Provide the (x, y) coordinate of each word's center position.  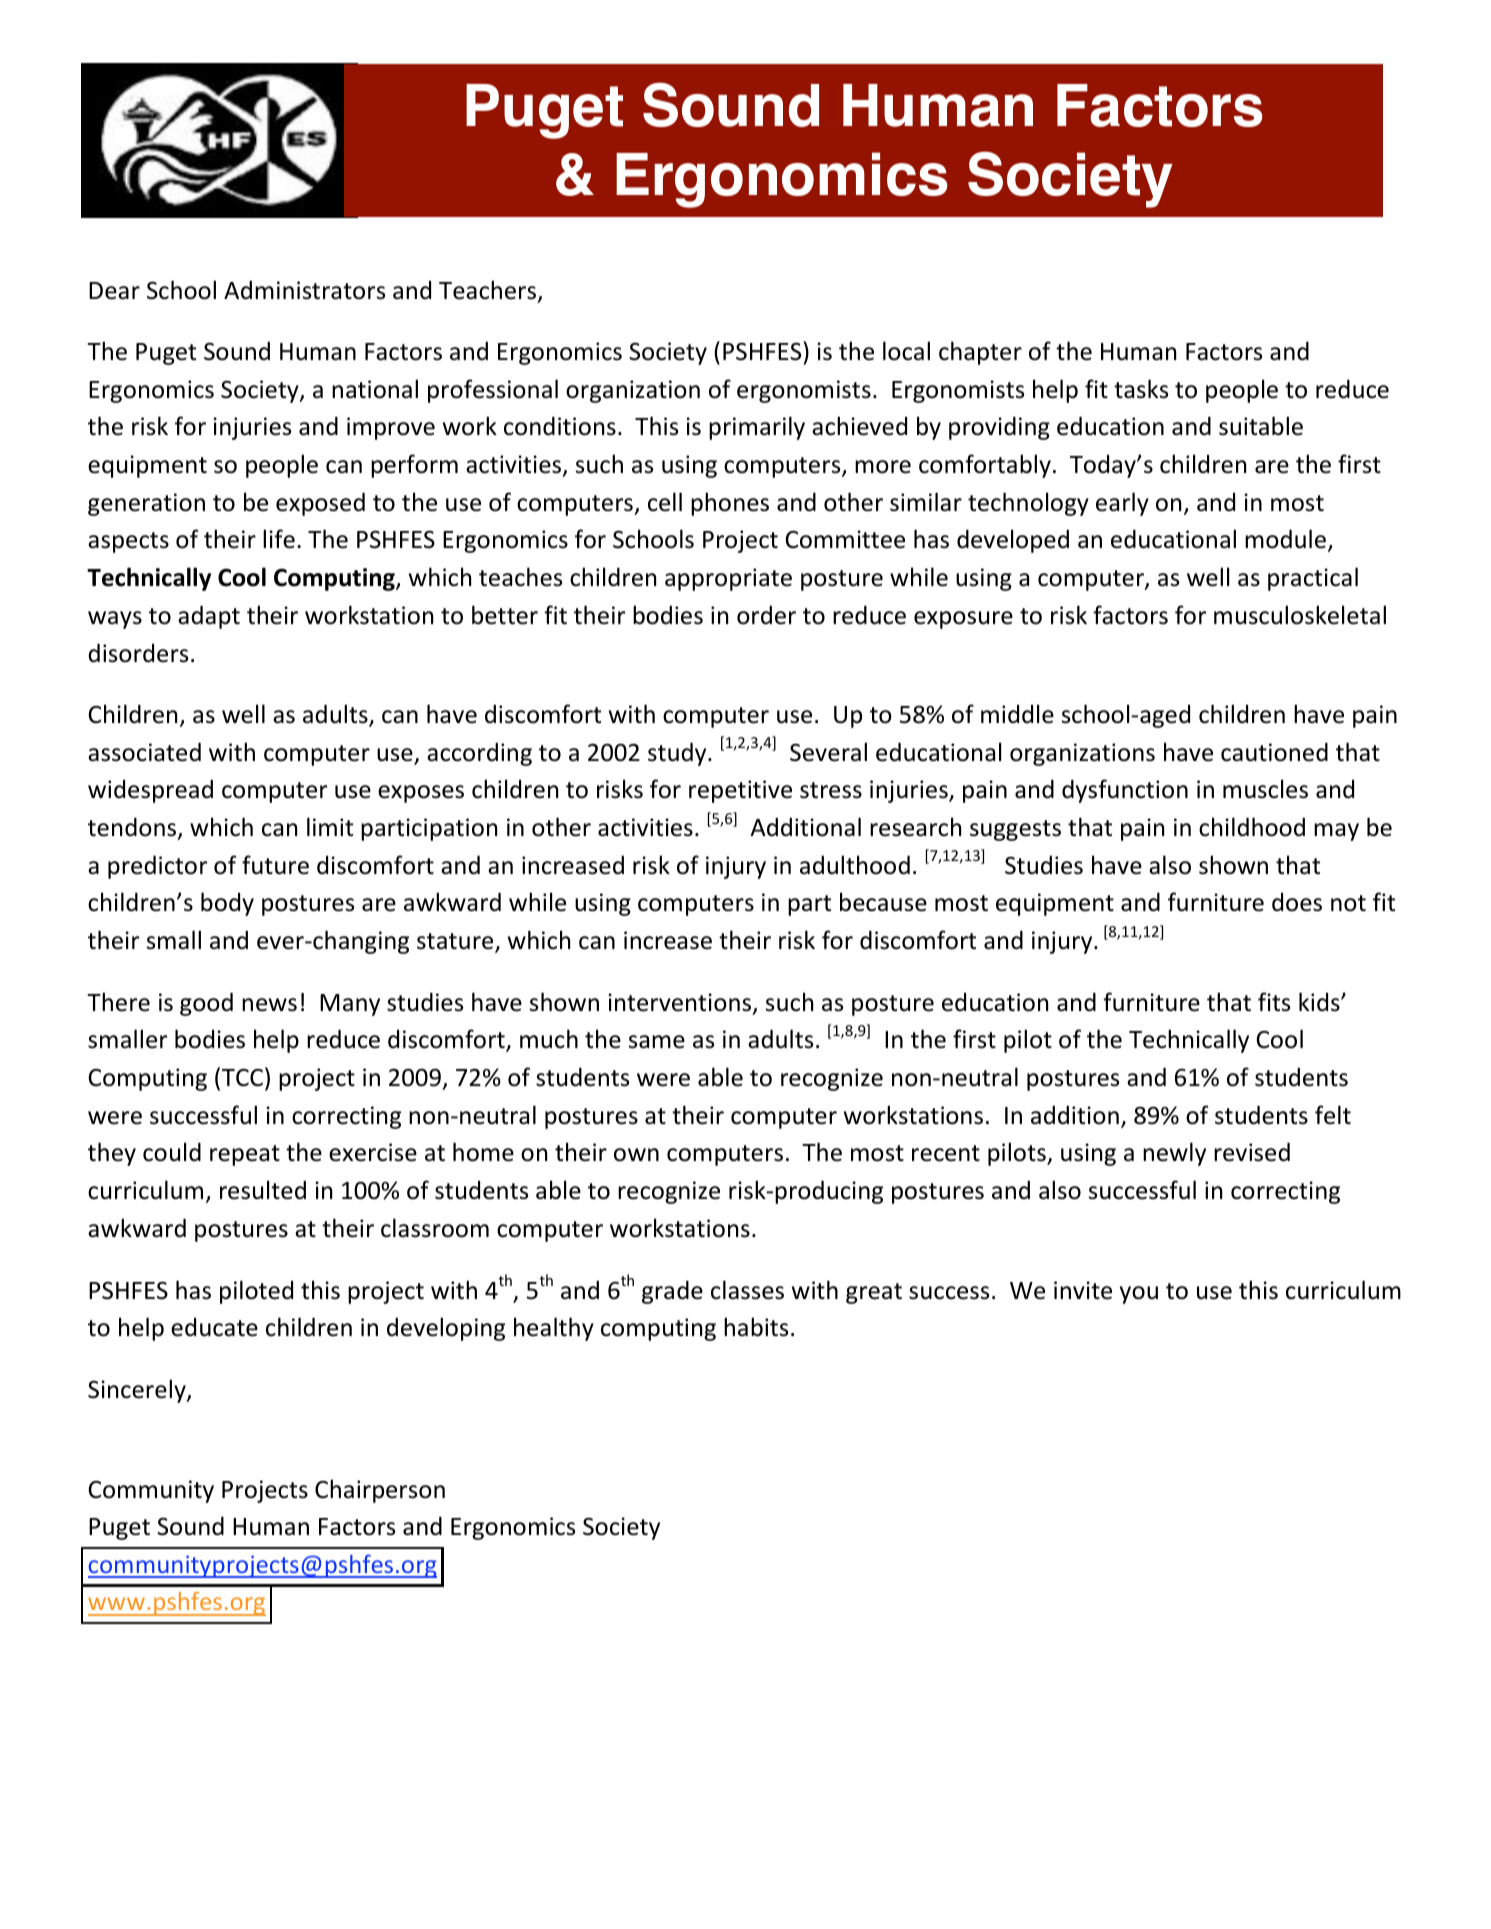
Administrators (304, 290)
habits (756, 1327)
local (906, 351)
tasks (1141, 389)
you (1139, 1295)
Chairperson (380, 1491)
